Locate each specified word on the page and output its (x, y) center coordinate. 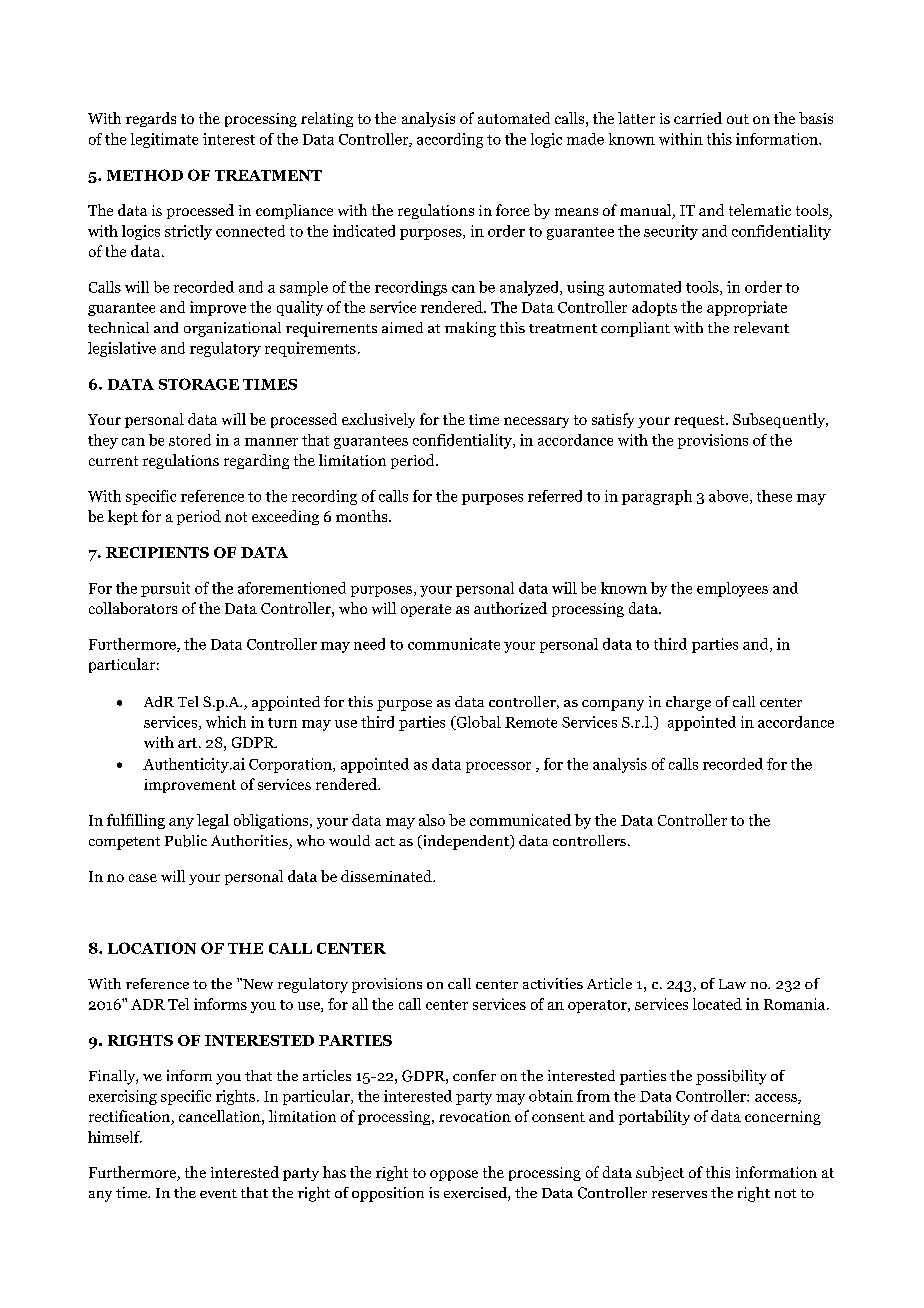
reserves (679, 1194)
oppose (454, 1175)
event (218, 1193)
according (450, 140)
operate (426, 610)
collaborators (133, 608)
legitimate (164, 140)
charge (688, 703)
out (738, 119)
